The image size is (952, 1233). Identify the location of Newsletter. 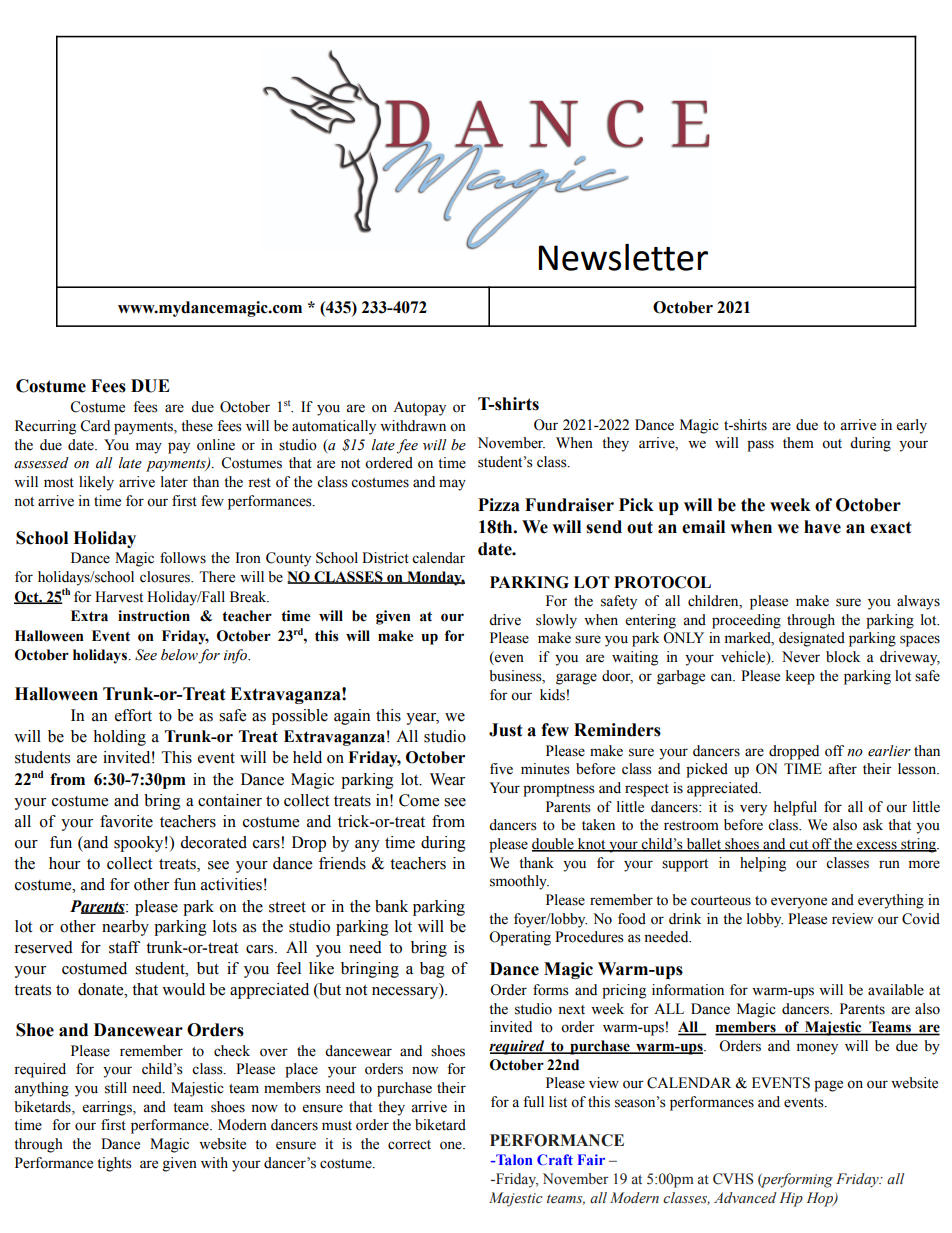
(623, 257).
